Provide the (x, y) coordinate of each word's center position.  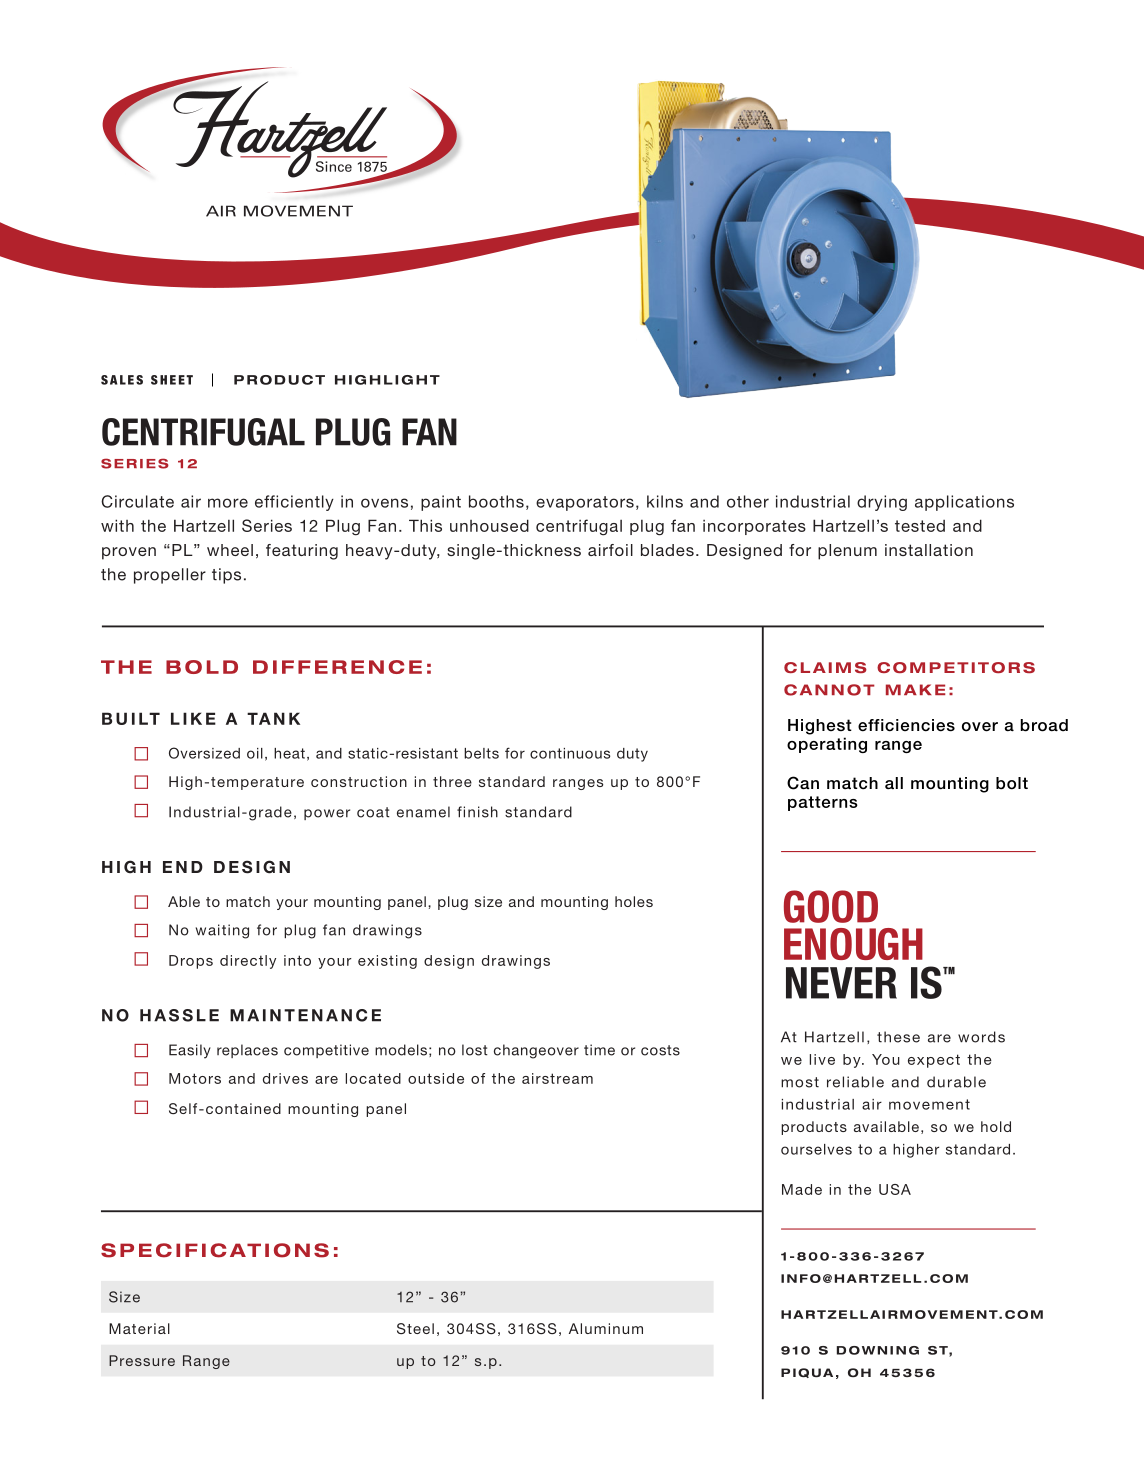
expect (934, 1061)
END (183, 867)
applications (964, 503)
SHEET (172, 380)
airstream (557, 1078)
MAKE (916, 689)
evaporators (585, 503)
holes (634, 901)
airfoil (610, 550)
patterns (823, 803)
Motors (195, 1078)
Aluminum (606, 1328)
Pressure (142, 1360)
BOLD (202, 667)
